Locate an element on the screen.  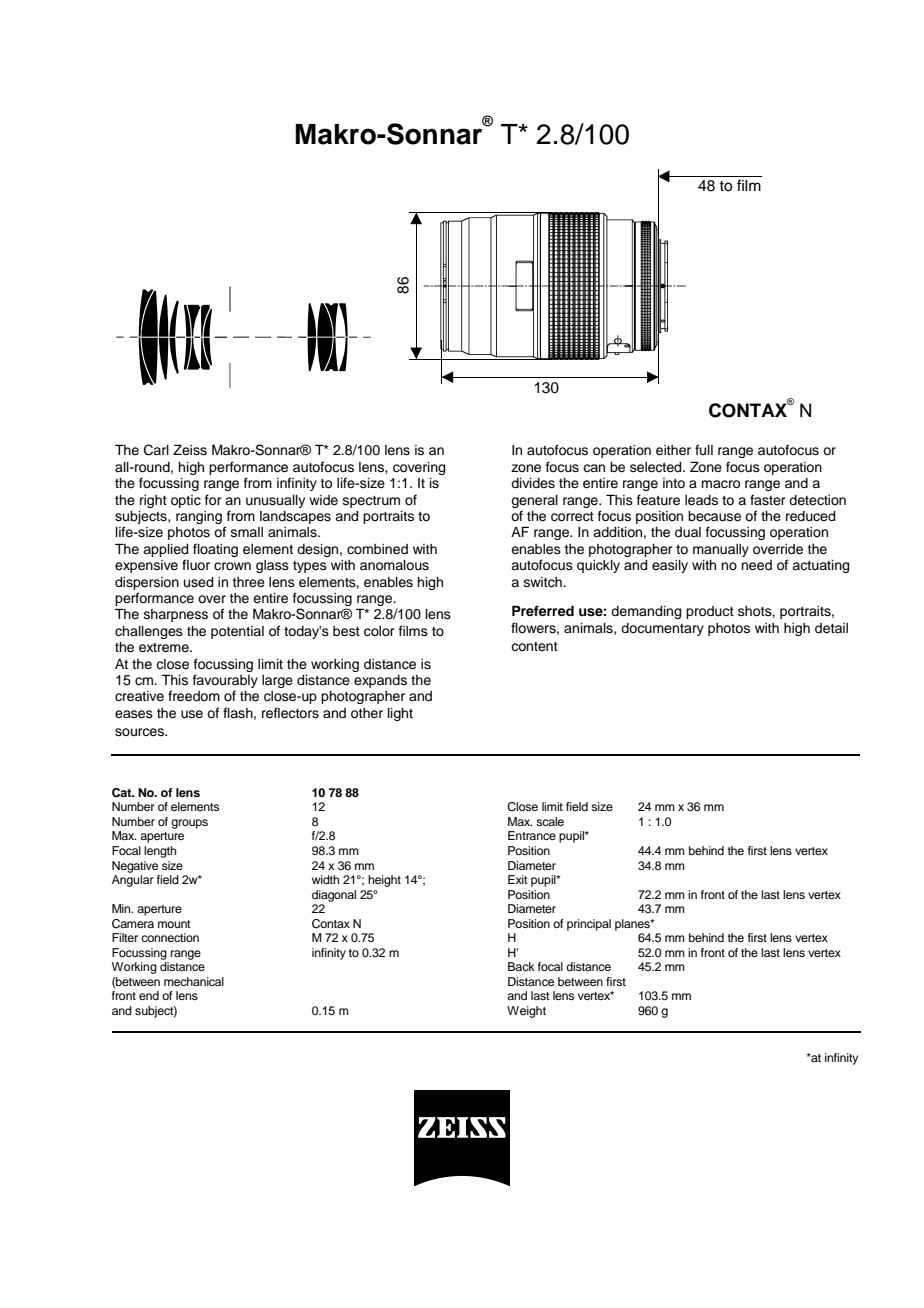
mechanical is located at coordinates (194, 981).
